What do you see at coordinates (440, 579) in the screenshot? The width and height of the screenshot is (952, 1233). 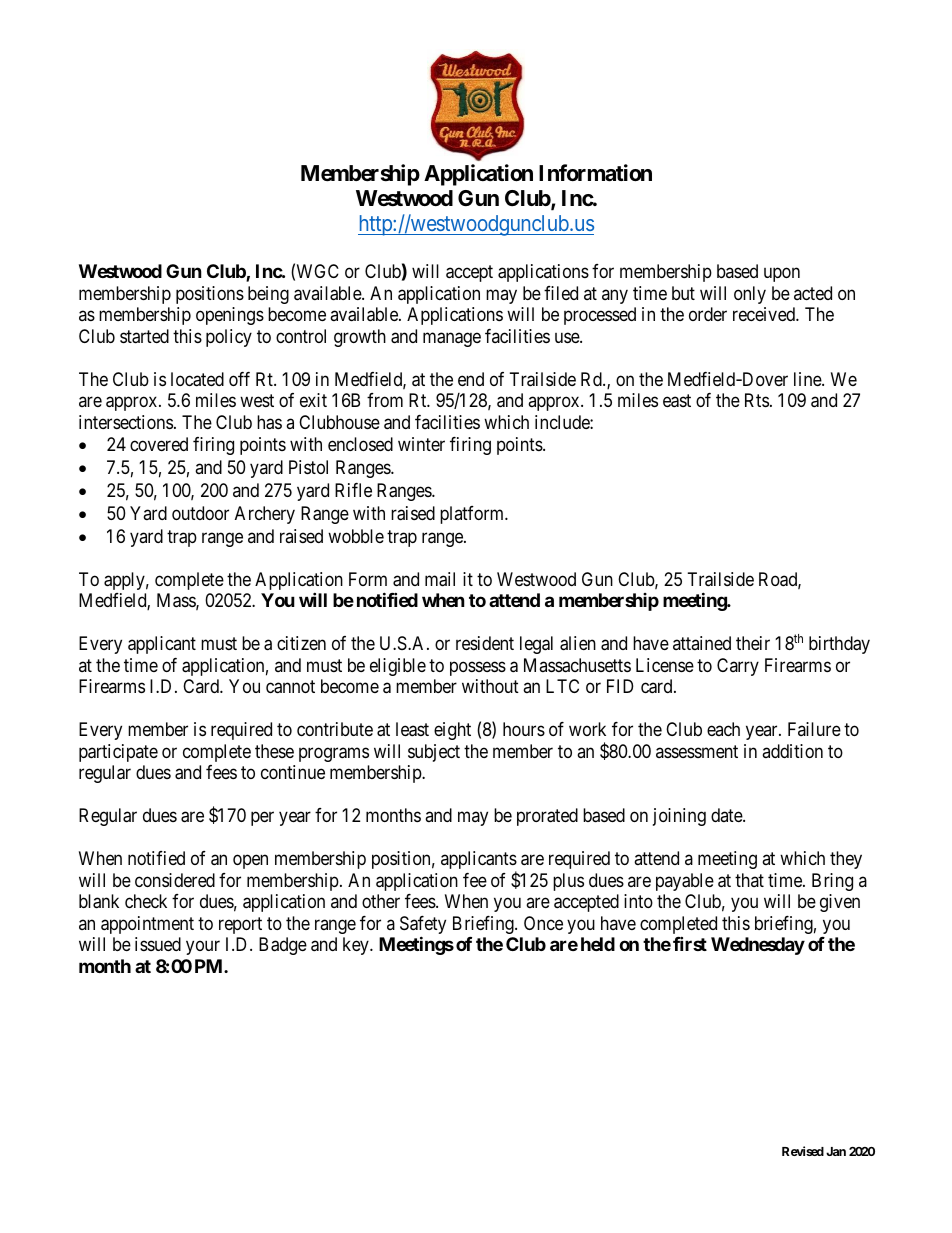 I see `mail` at bounding box center [440, 579].
